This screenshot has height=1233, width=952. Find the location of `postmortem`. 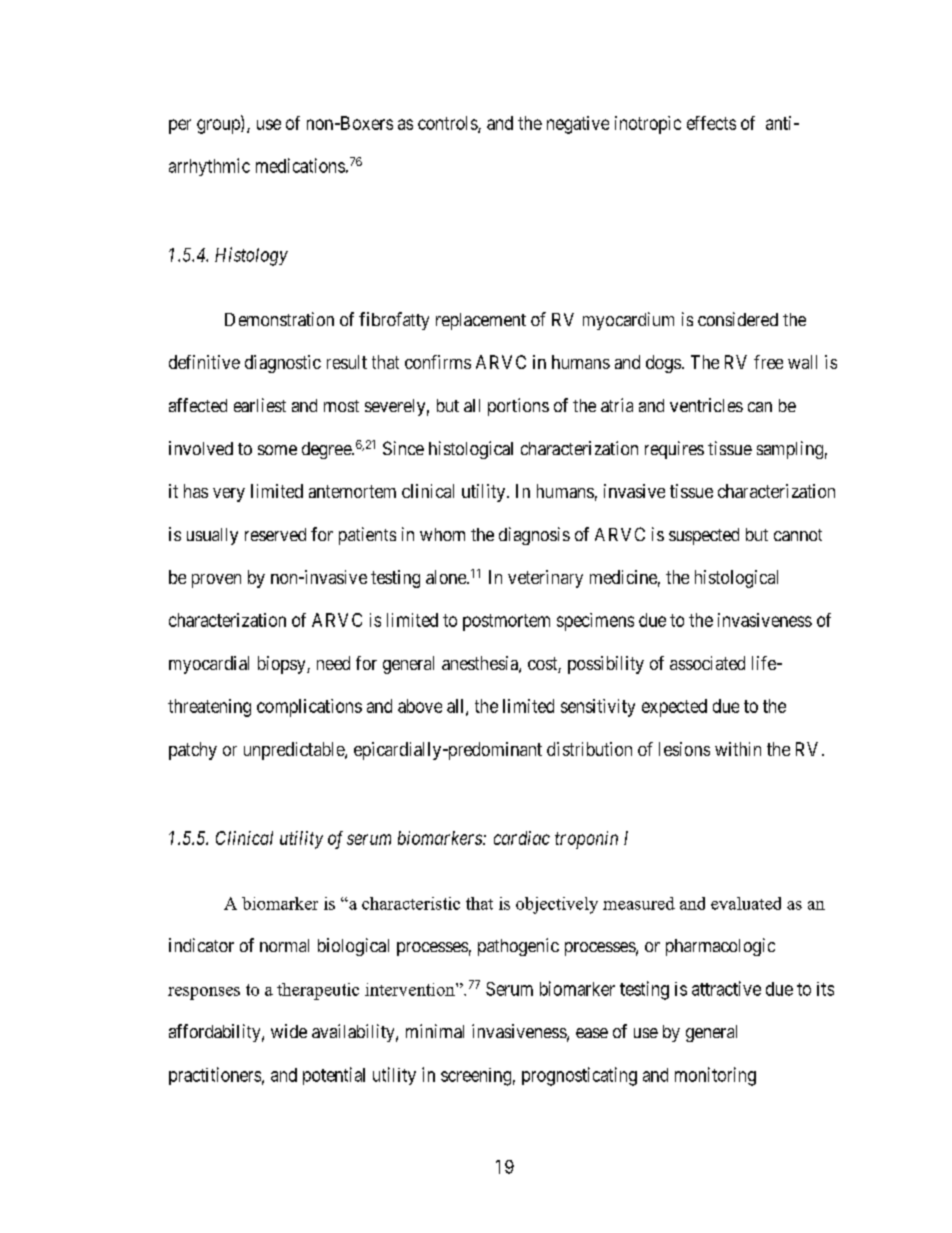

postmortem is located at coordinates (506, 622).
